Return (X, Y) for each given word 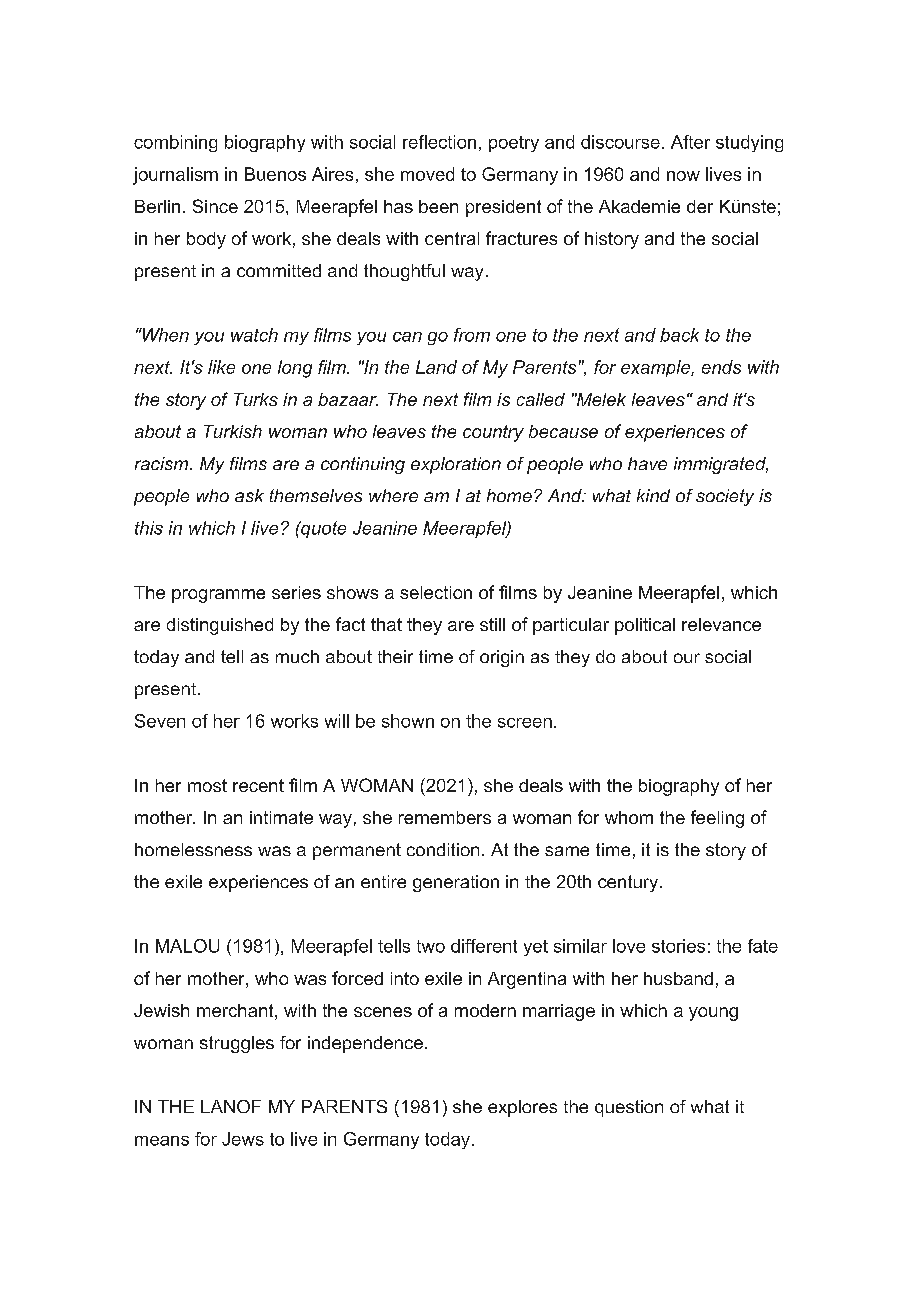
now (683, 176)
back (679, 335)
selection (436, 592)
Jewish (161, 1010)
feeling (717, 819)
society (725, 497)
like (221, 367)
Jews (243, 1139)
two (431, 946)
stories (678, 946)
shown (408, 721)
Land (436, 367)
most (207, 785)
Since (215, 206)
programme (218, 596)
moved (427, 174)
